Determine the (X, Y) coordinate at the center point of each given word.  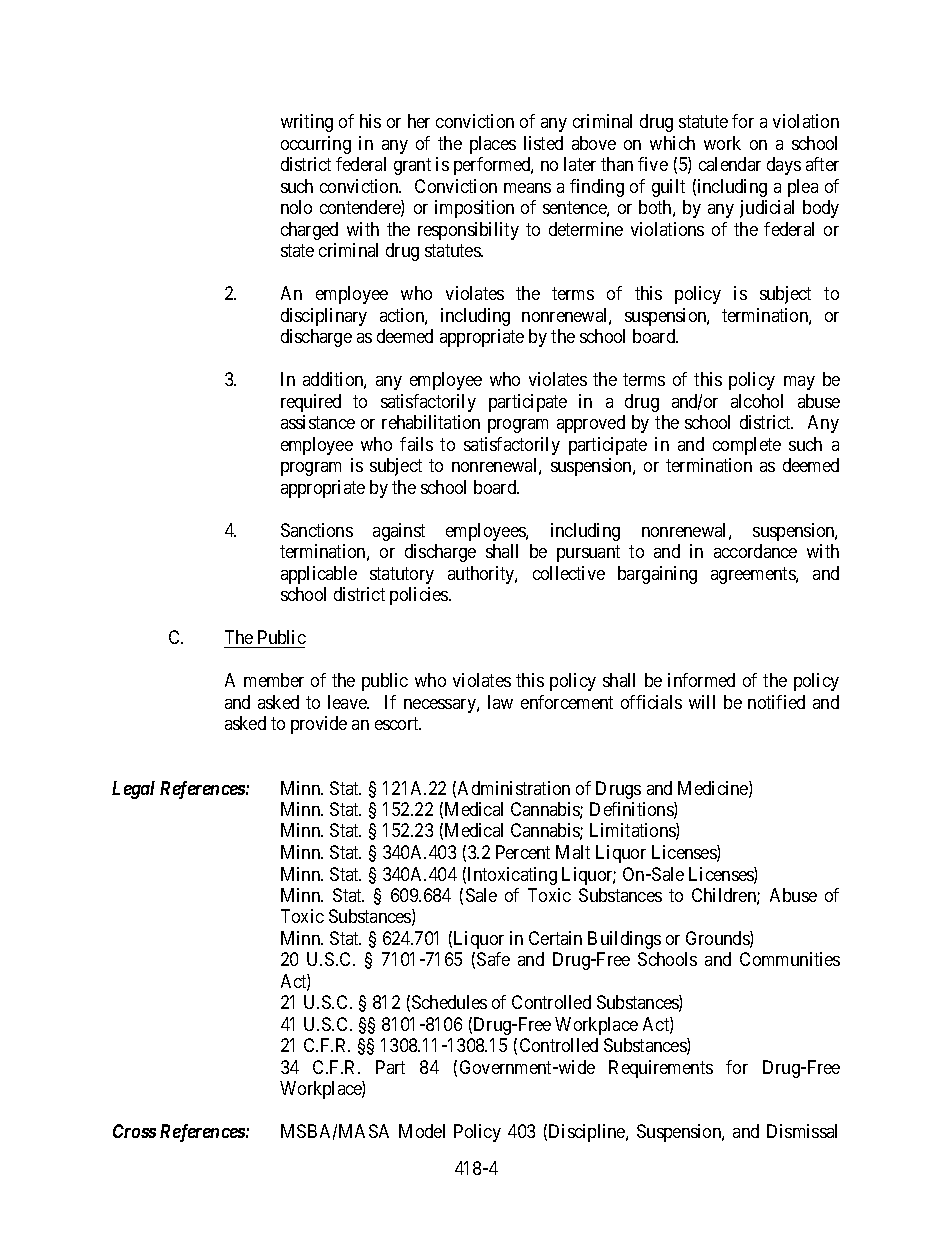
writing (307, 123)
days (784, 166)
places (493, 145)
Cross (134, 1131)
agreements (754, 575)
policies (420, 596)
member (274, 680)
